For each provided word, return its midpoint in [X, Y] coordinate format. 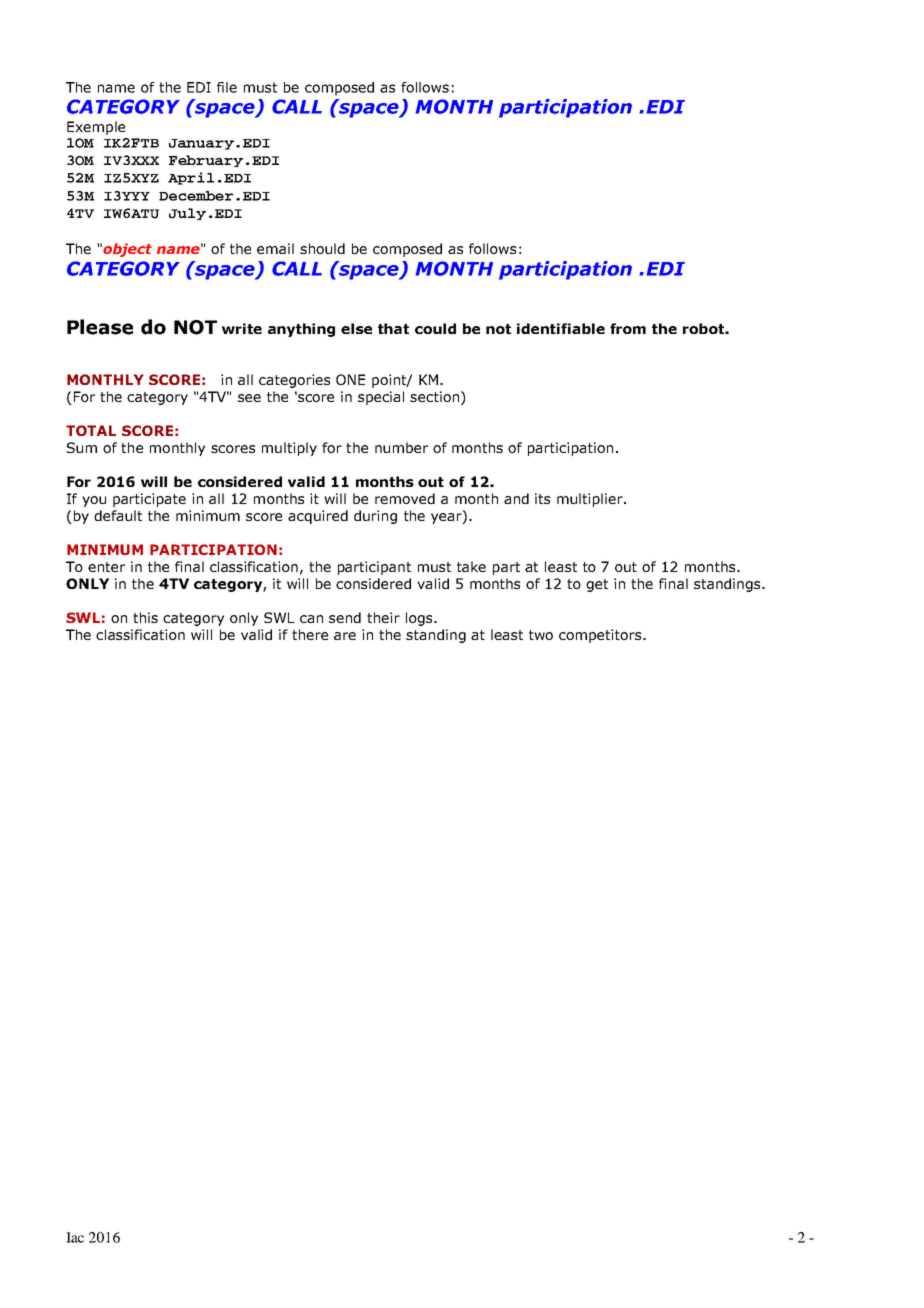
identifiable [561, 328]
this [145, 617]
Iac [75, 1237]
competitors [601, 636]
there [310, 634]
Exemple [96, 128]
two [541, 635]
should [322, 248]
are [345, 636]
